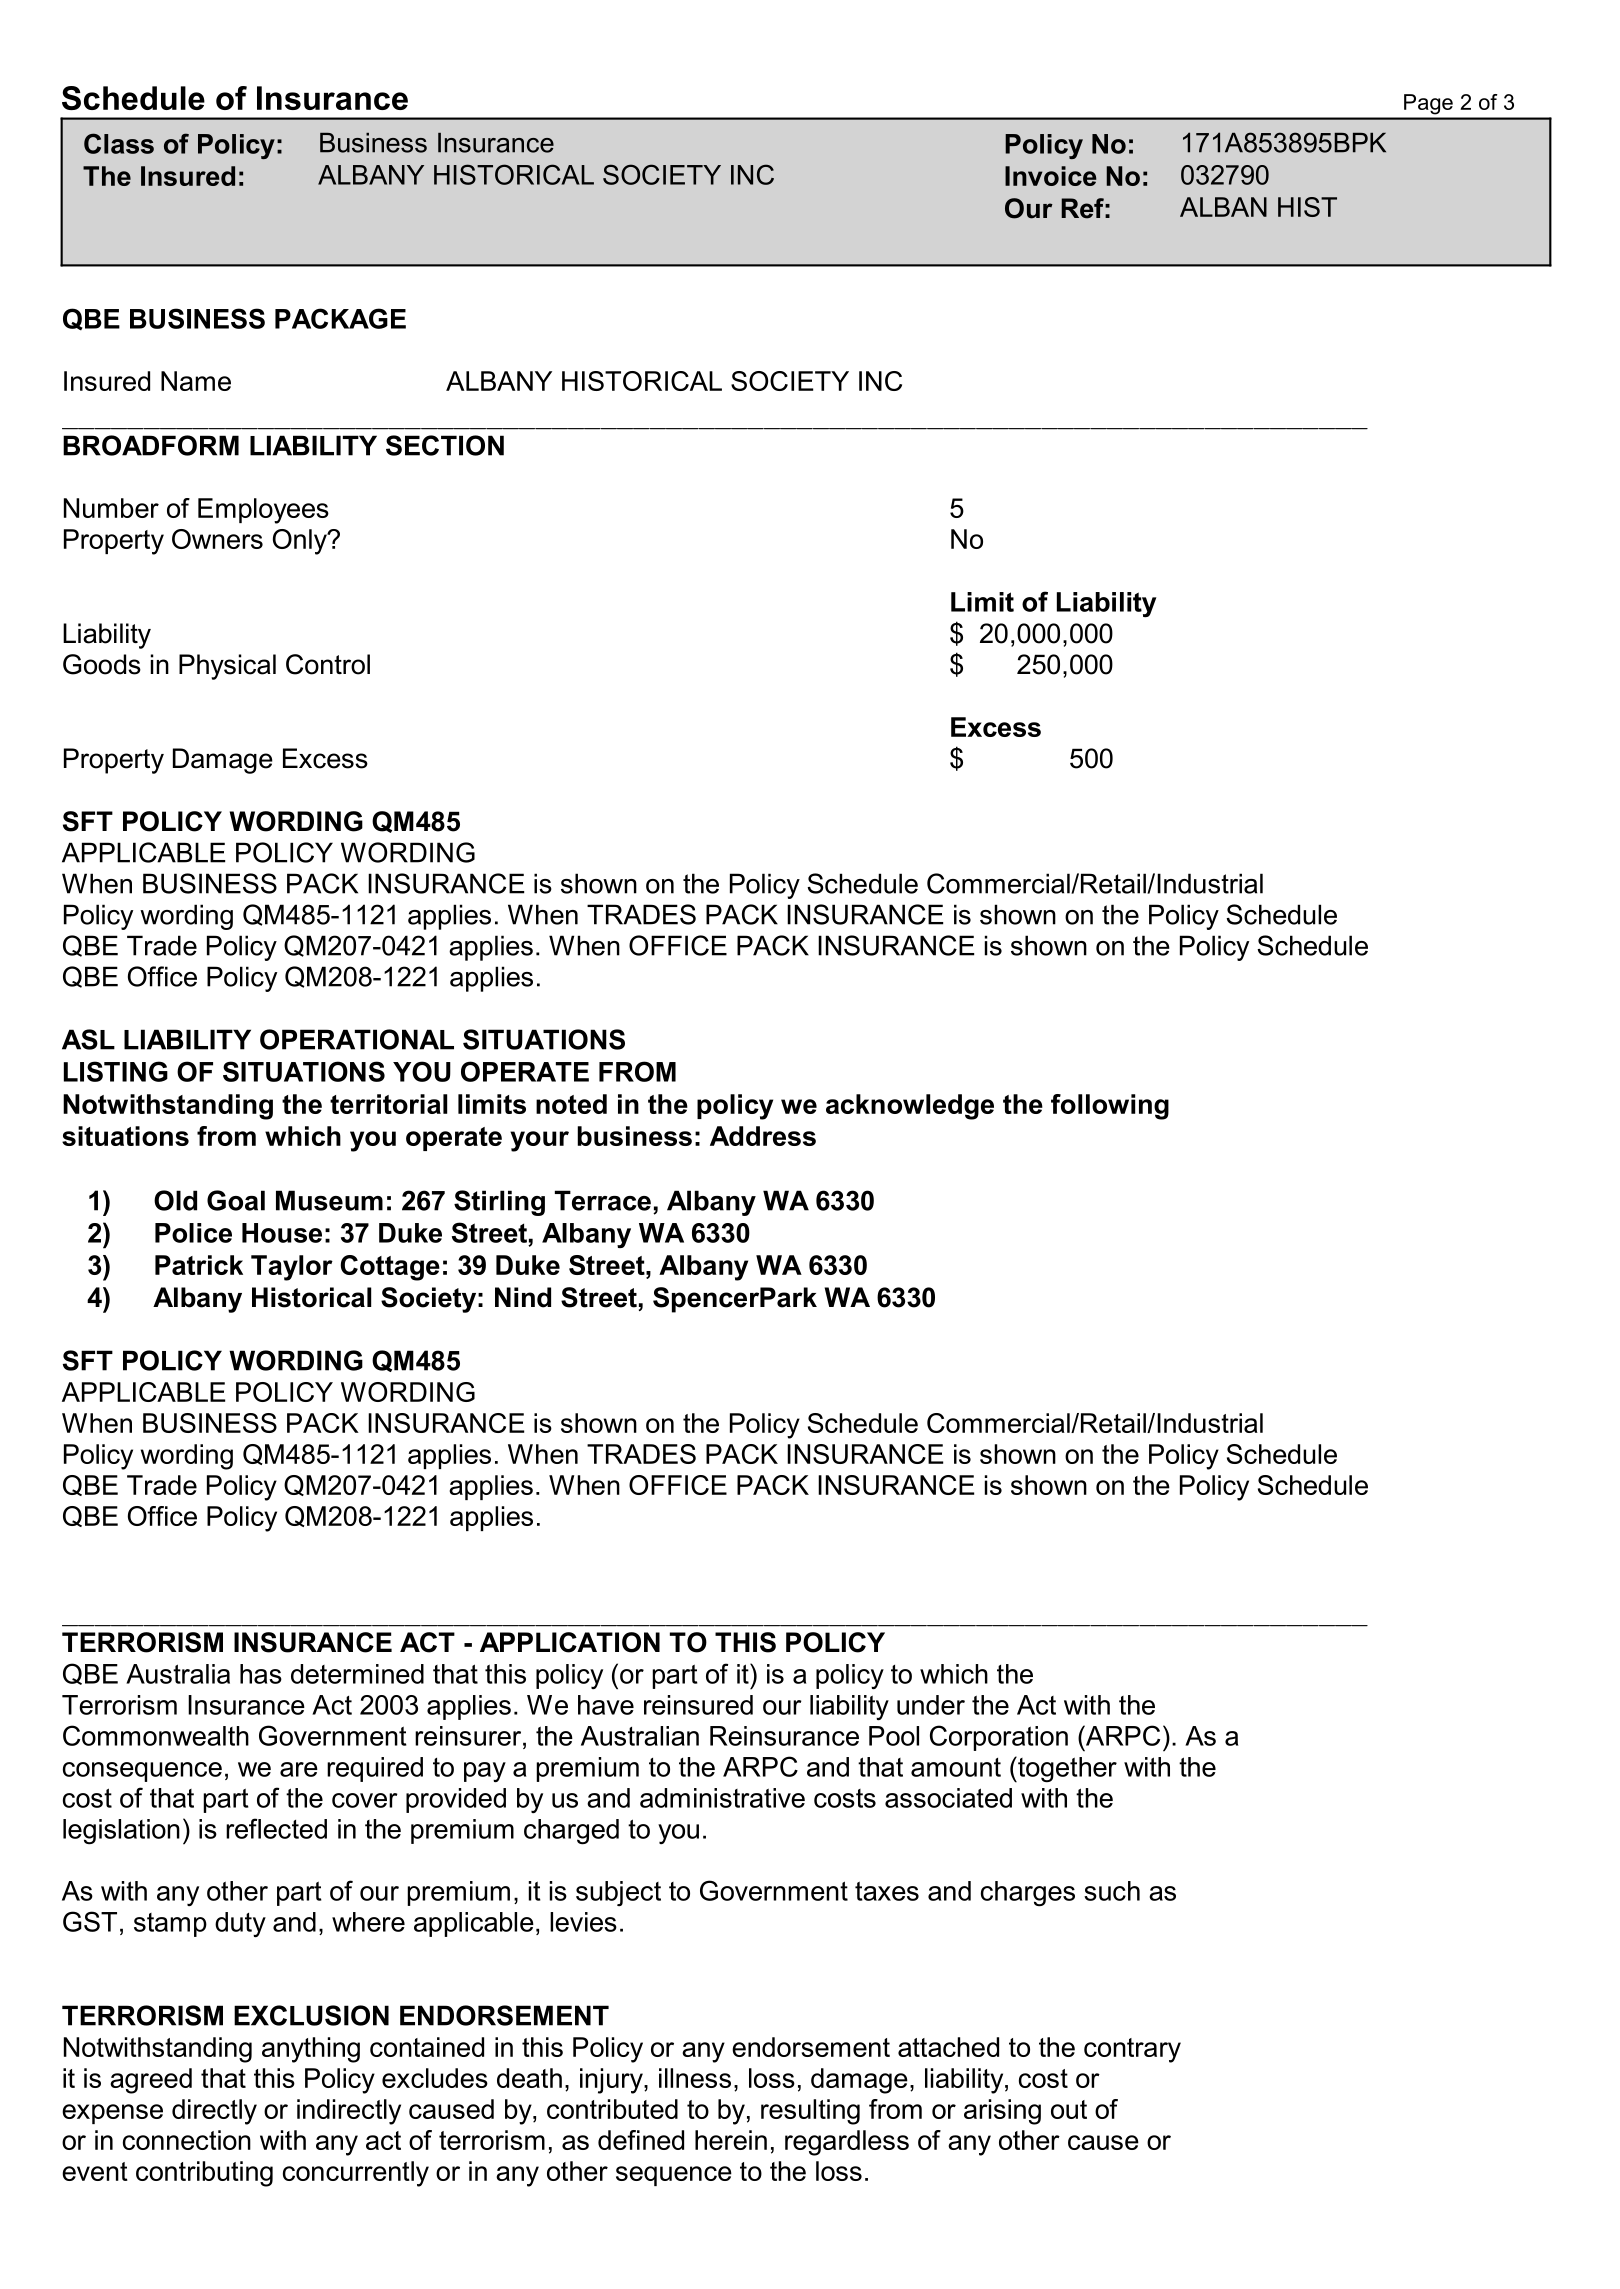 This screenshot has width=1620, height=2289. I want to click on has, so click(261, 1674).
